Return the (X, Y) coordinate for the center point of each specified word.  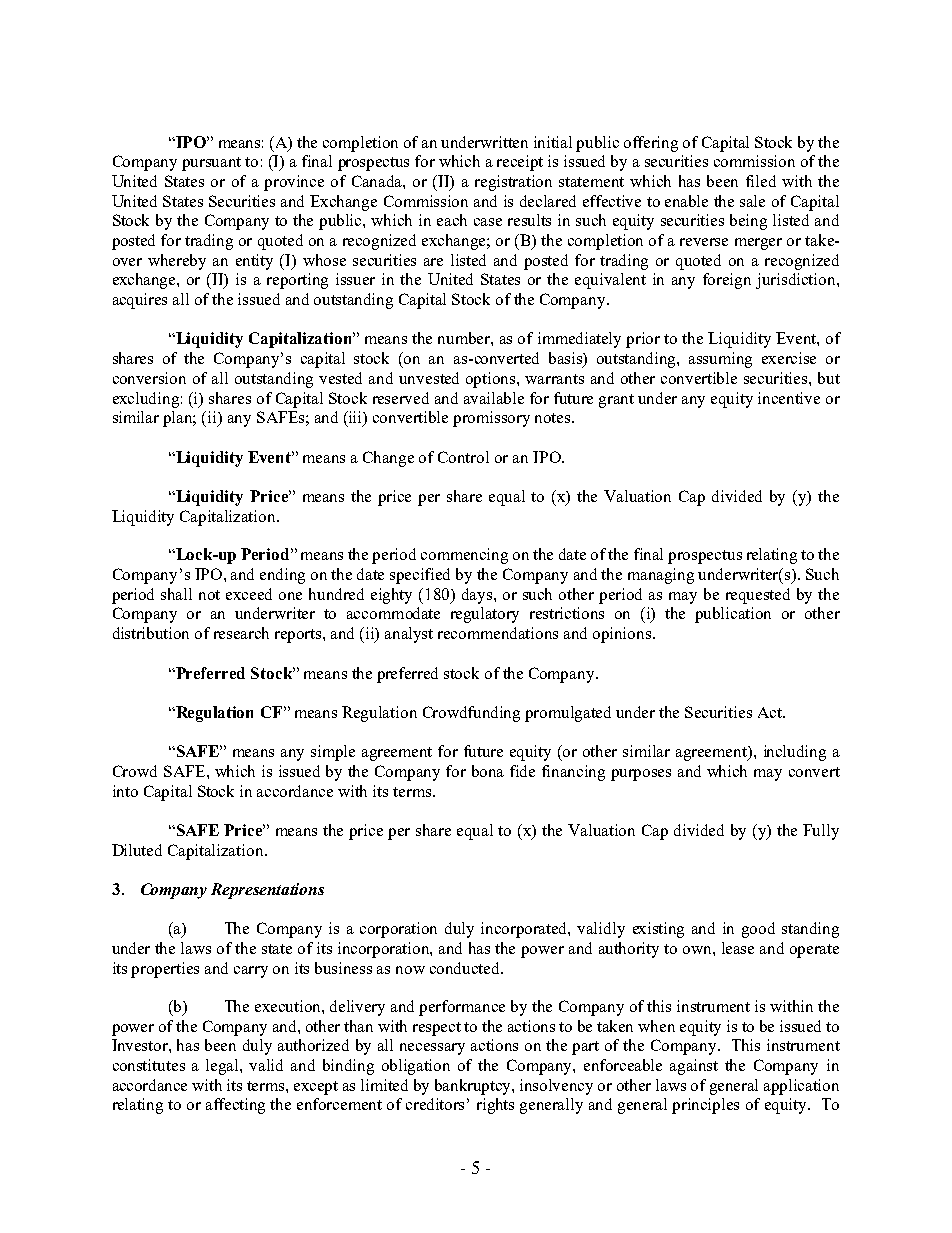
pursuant (211, 164)
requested (758, 596)
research (241, 633)
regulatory (485, 615)
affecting (235, 1106)
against (694, 1067)
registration (513, 183)
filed (761, 181)
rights (495, 1106)
